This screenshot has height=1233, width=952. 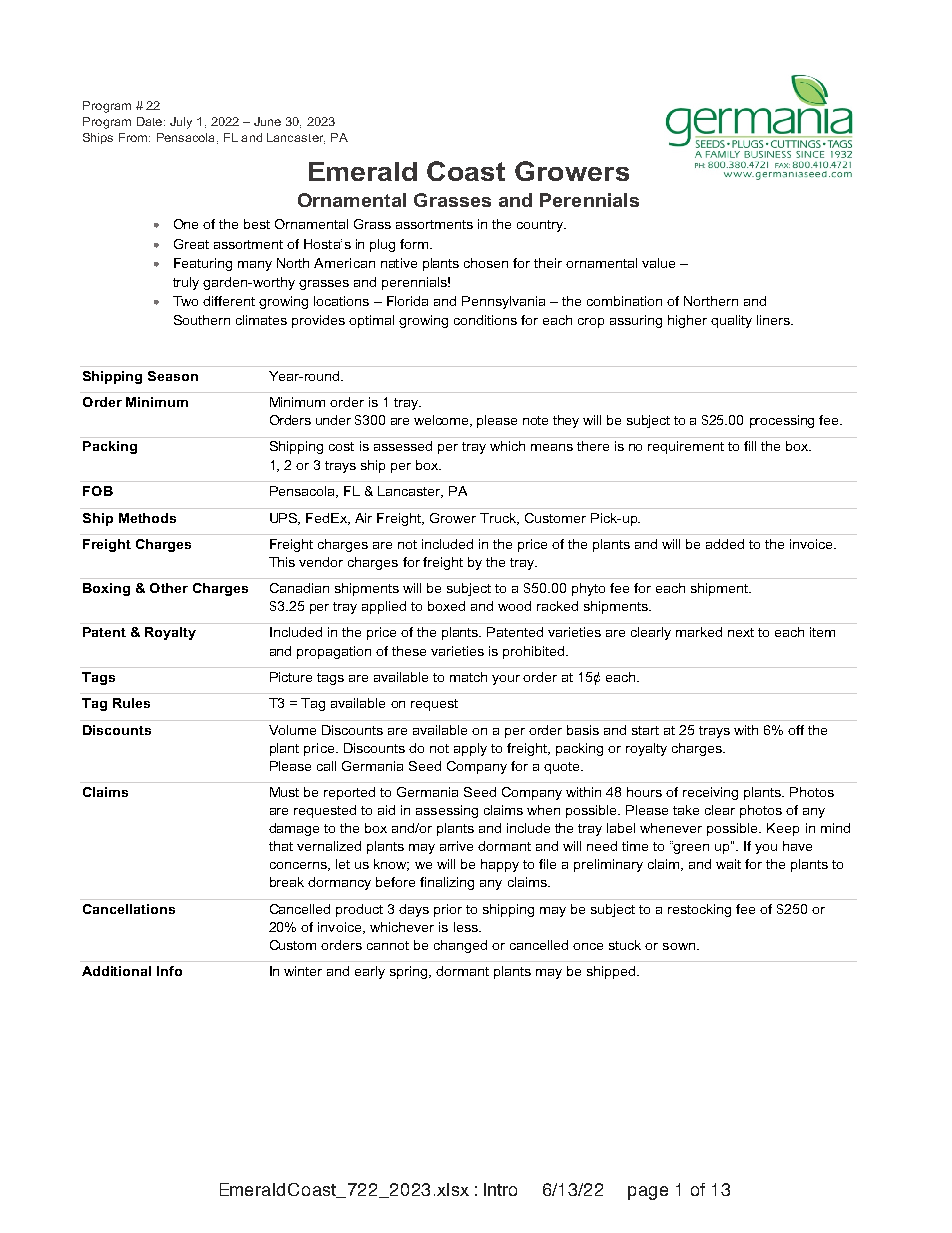 What do you see at coordinates (541, 226) in the screenshot?
I see `country` at bounding box center [541, 226].
